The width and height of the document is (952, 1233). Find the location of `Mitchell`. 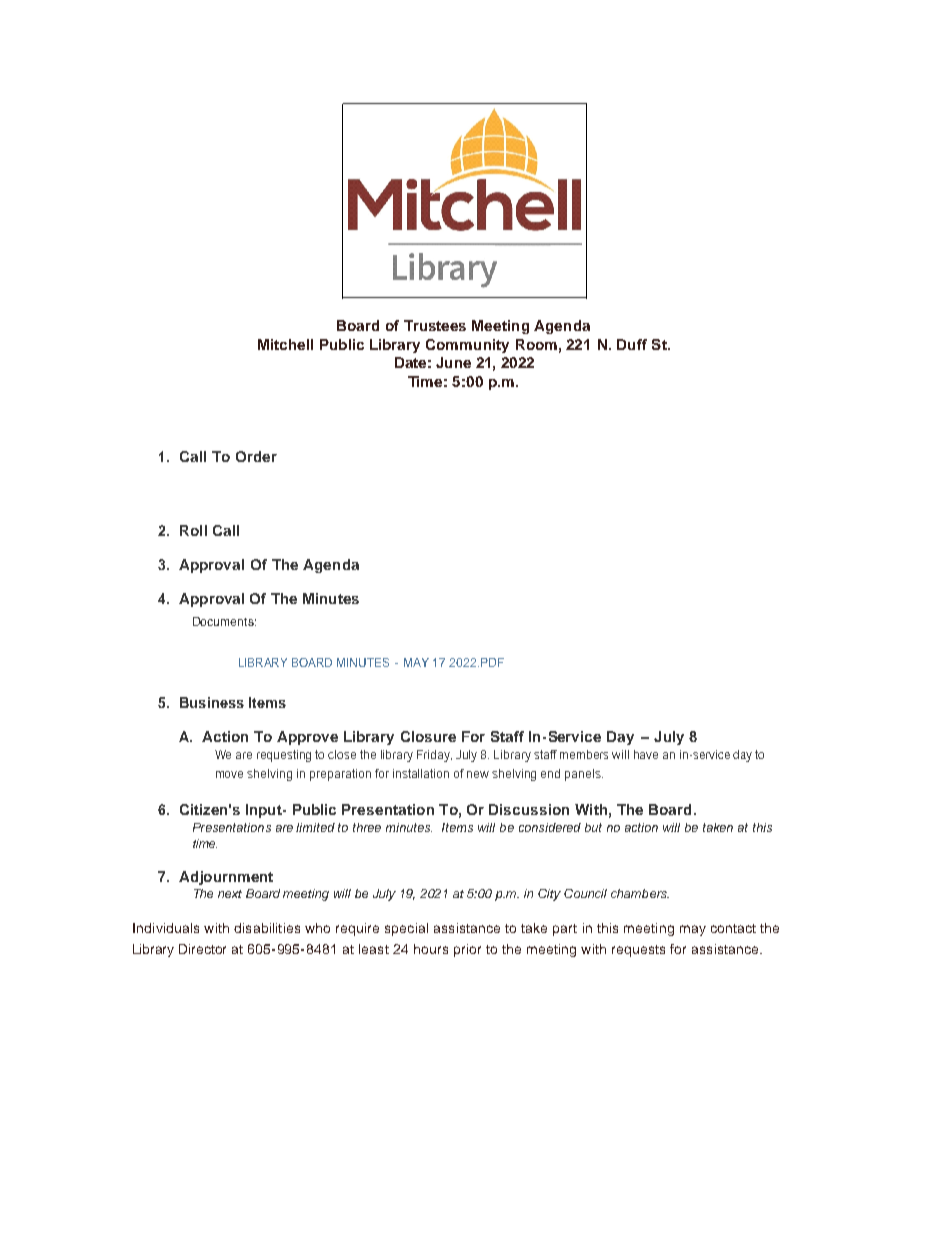

Mitchell is located at coordinates (285, 344).
